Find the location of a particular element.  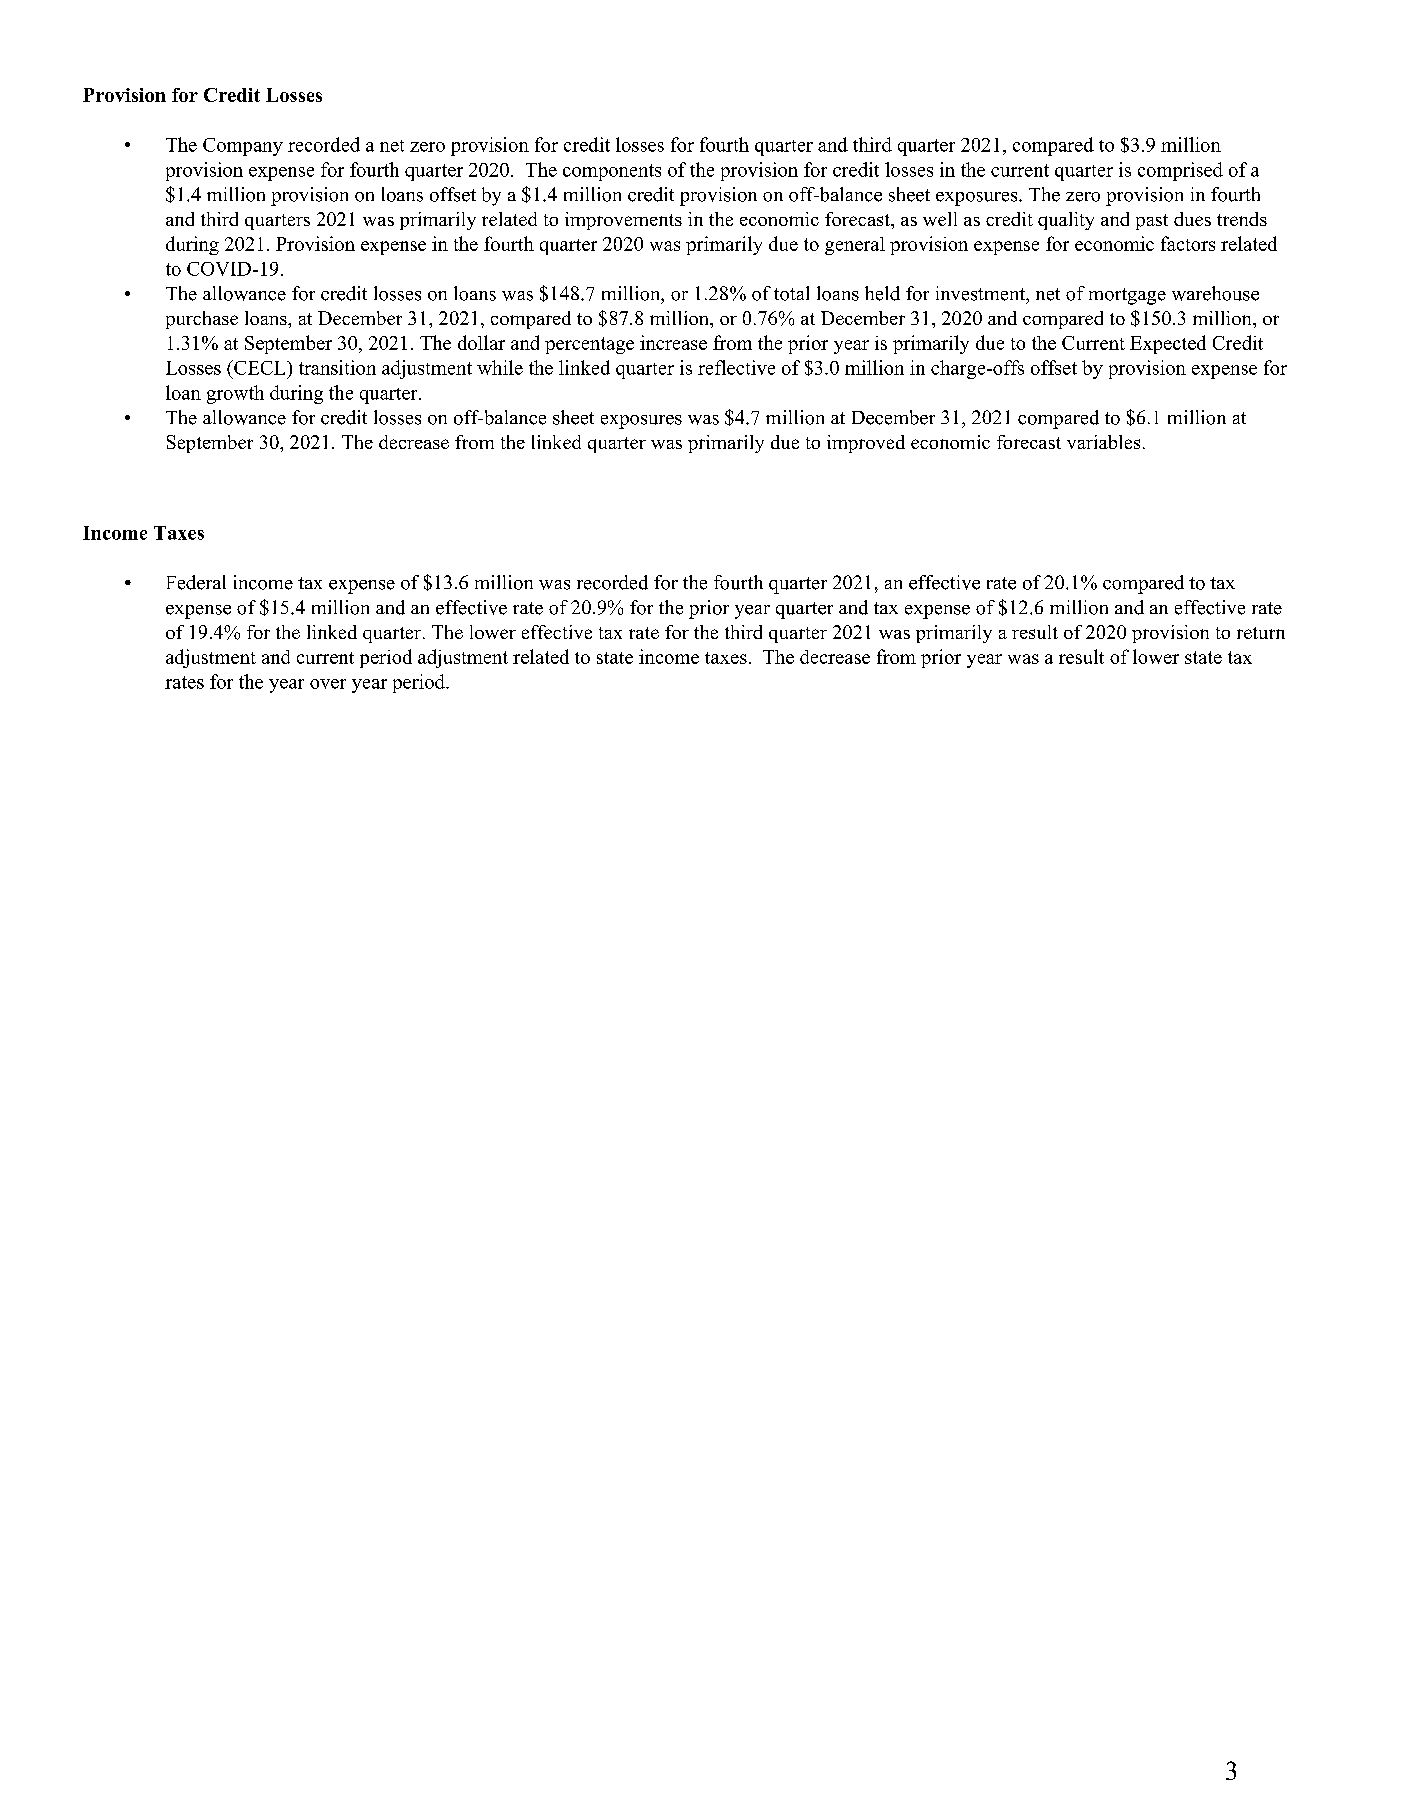

variables is located at coordinates (1103, 442).
